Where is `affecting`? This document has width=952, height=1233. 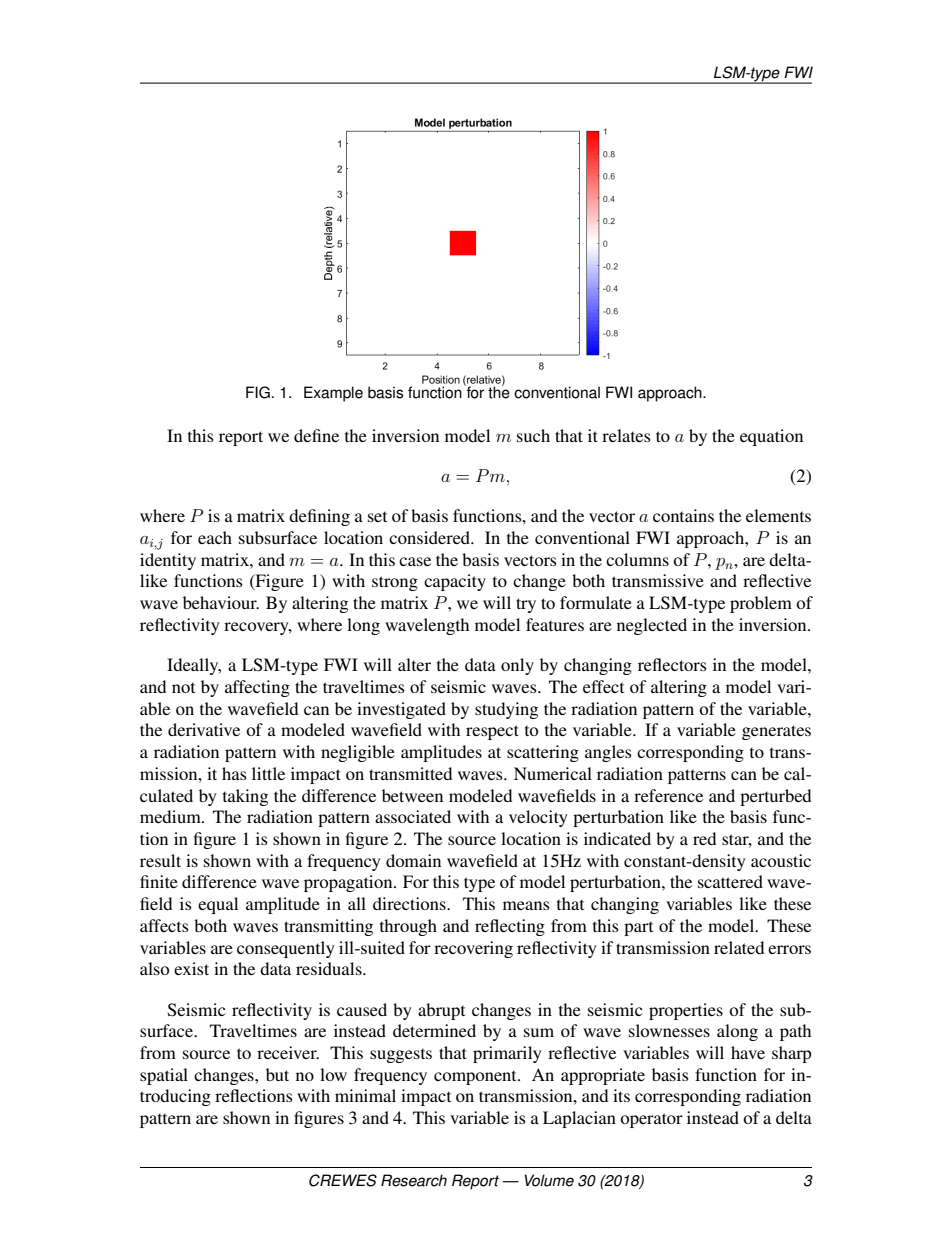
affecting is located at coordinates (257, 688).
